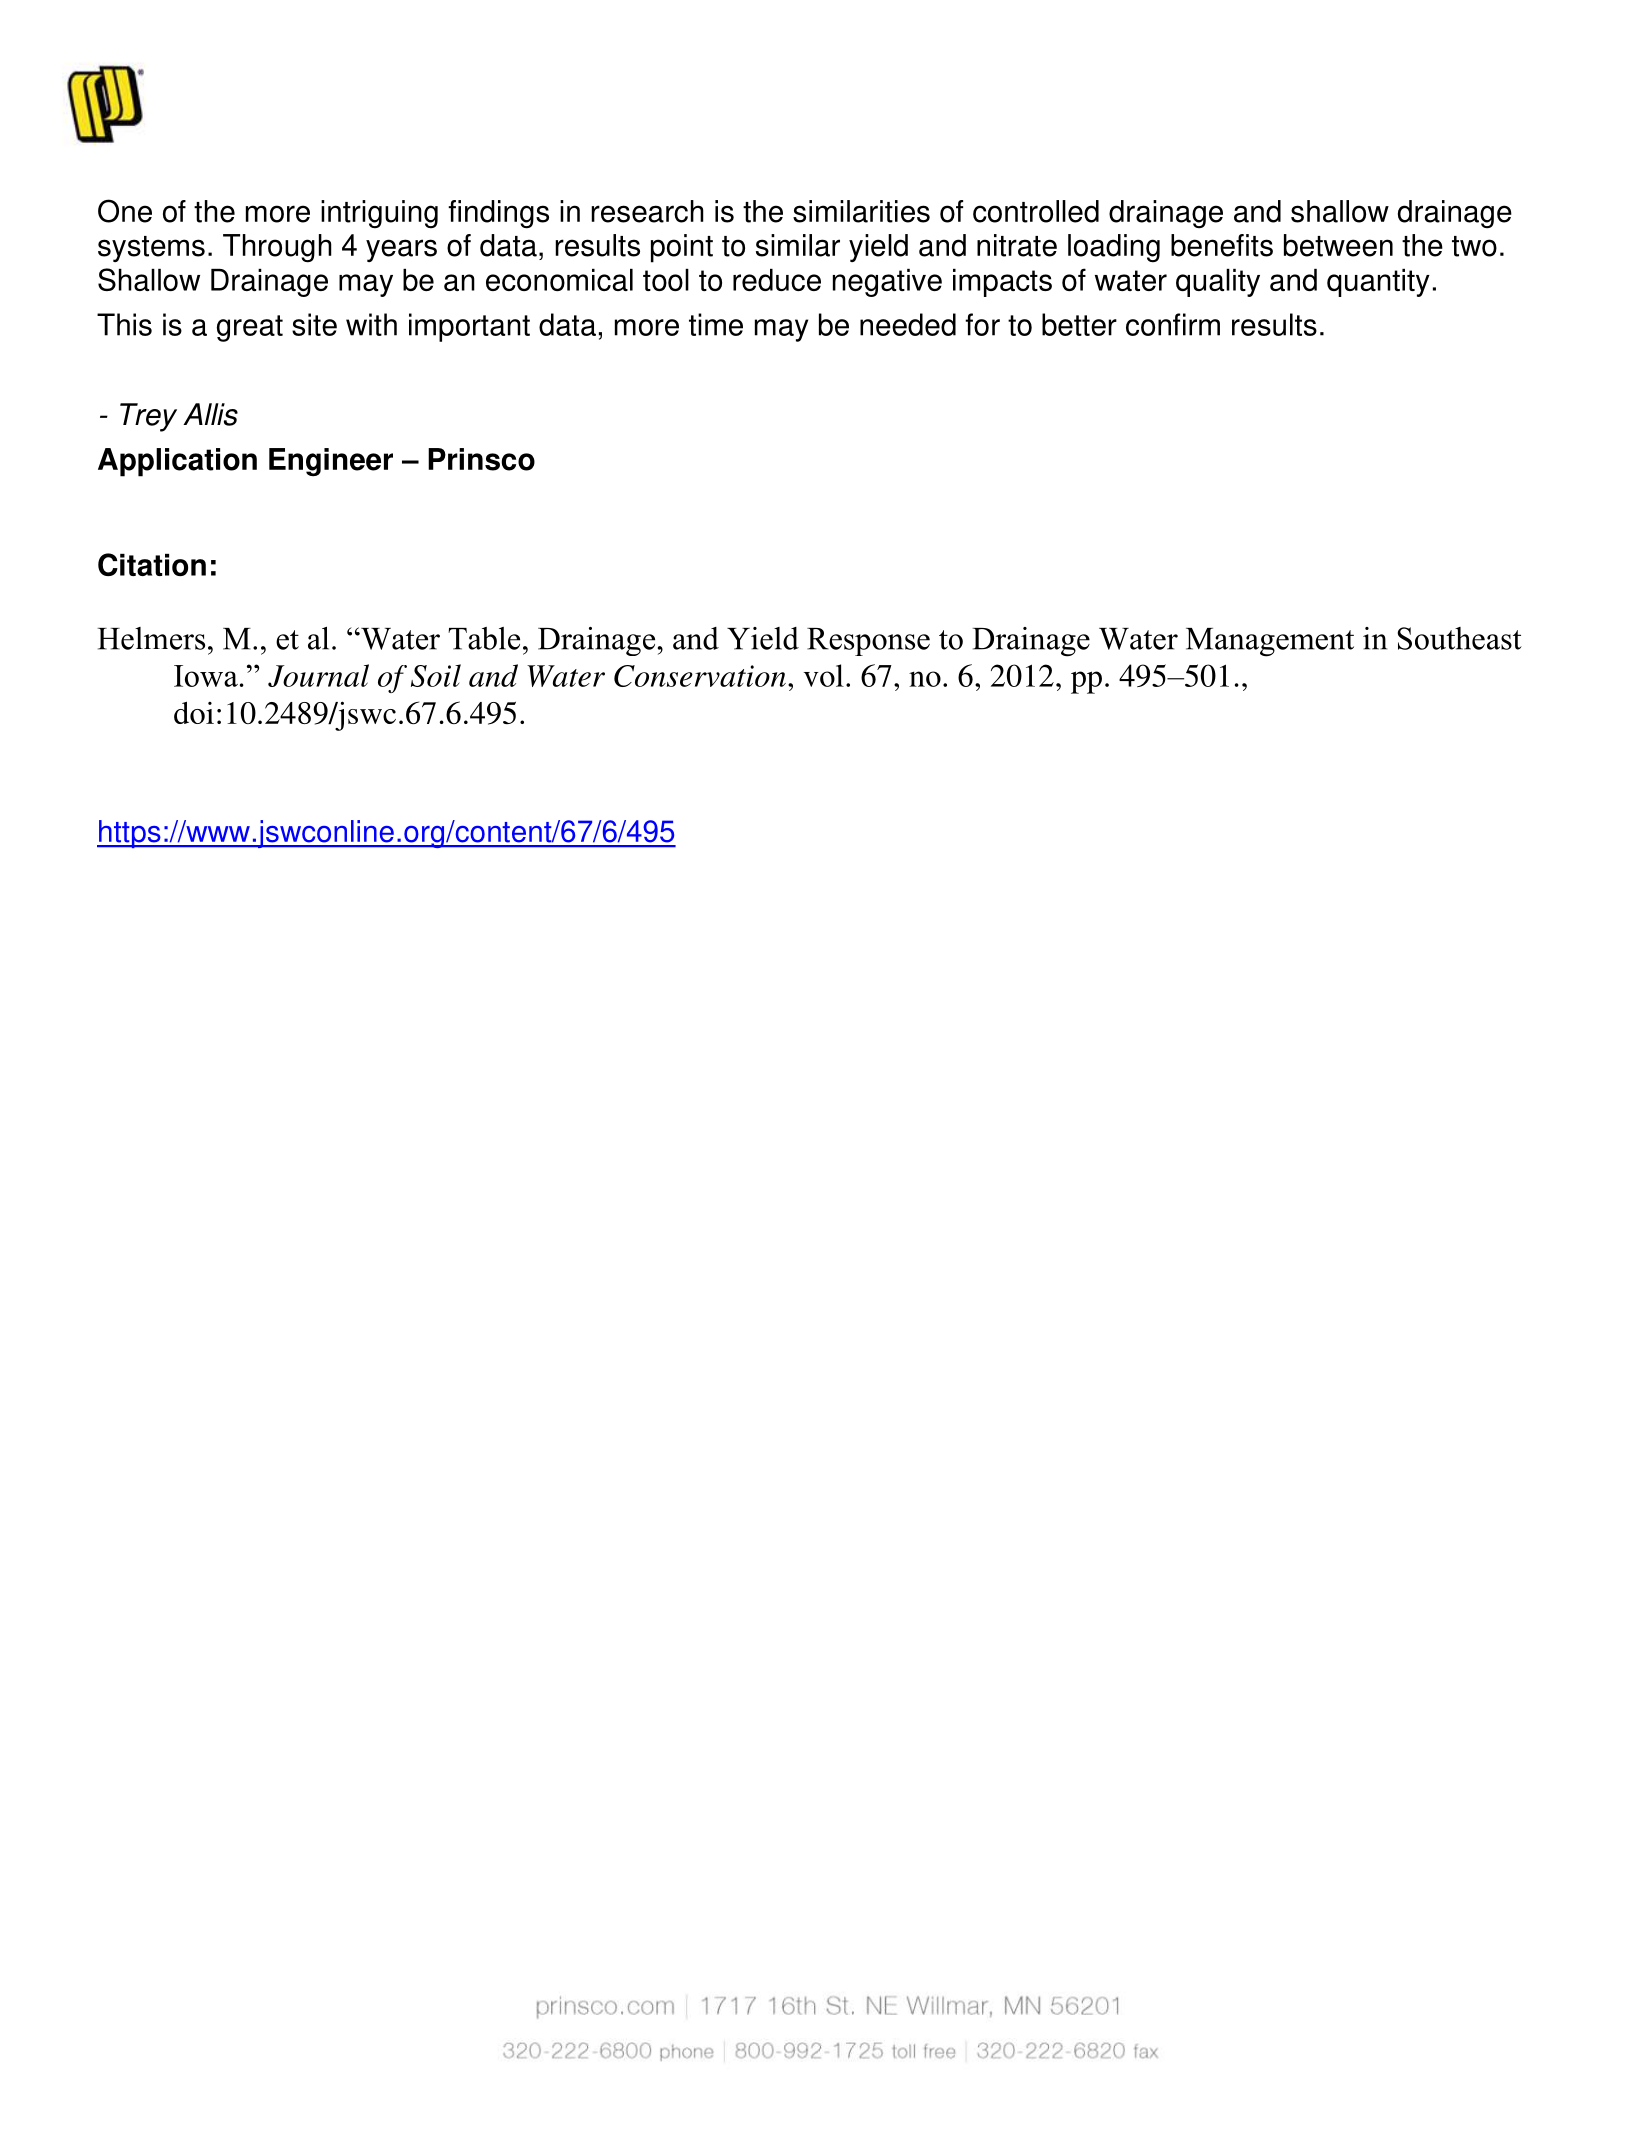  Describe the element at coordinates (1173, 324) in the document. I see `confirm` at that location.
